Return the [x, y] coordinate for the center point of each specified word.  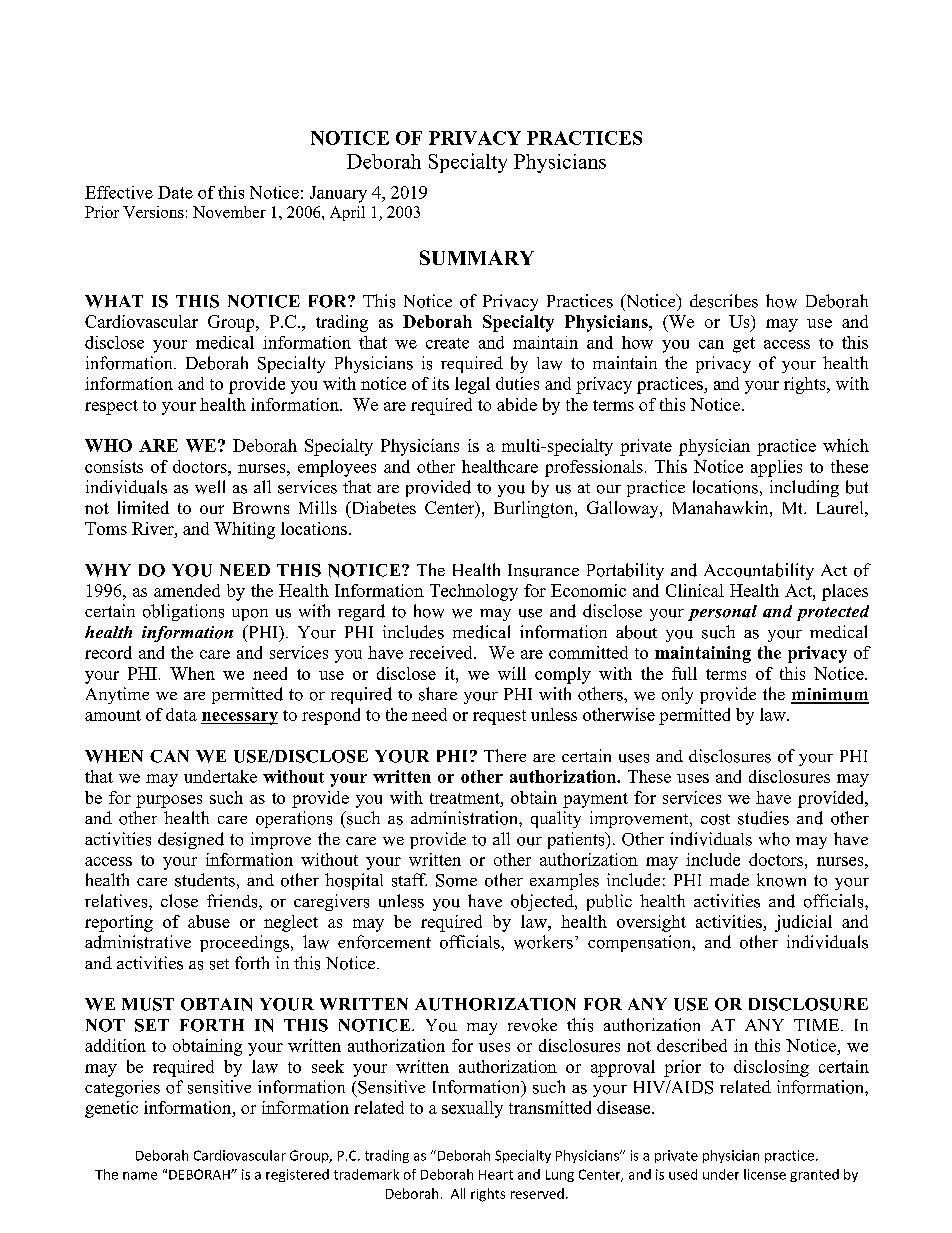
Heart [496, 1175]
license [765, 1174]
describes [724, 301]
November [229, 212]
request [499, 717]
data [181, 714]
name [140, 1176]
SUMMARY [477, 257]
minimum [830, 695]
